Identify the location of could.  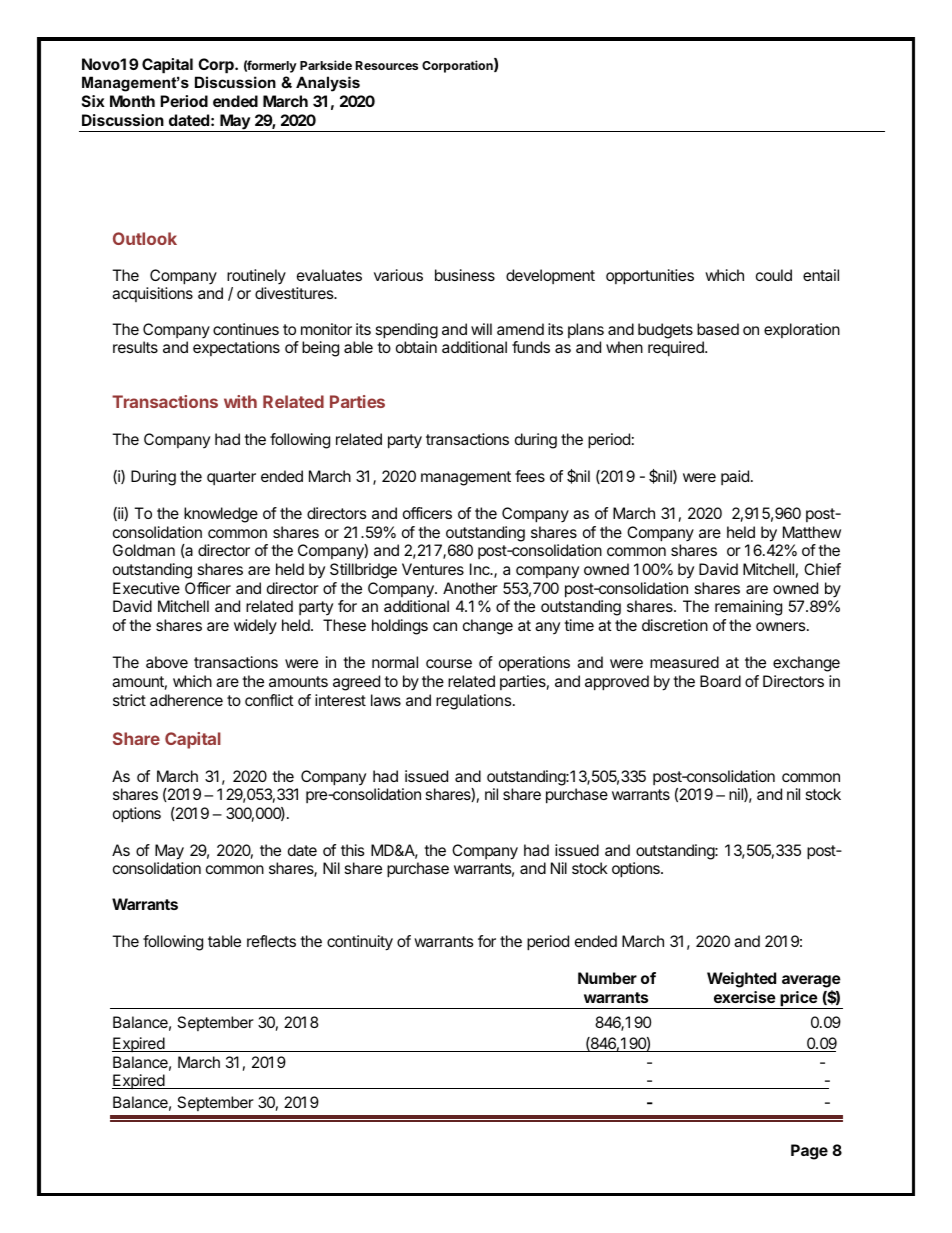
(774, 275).
